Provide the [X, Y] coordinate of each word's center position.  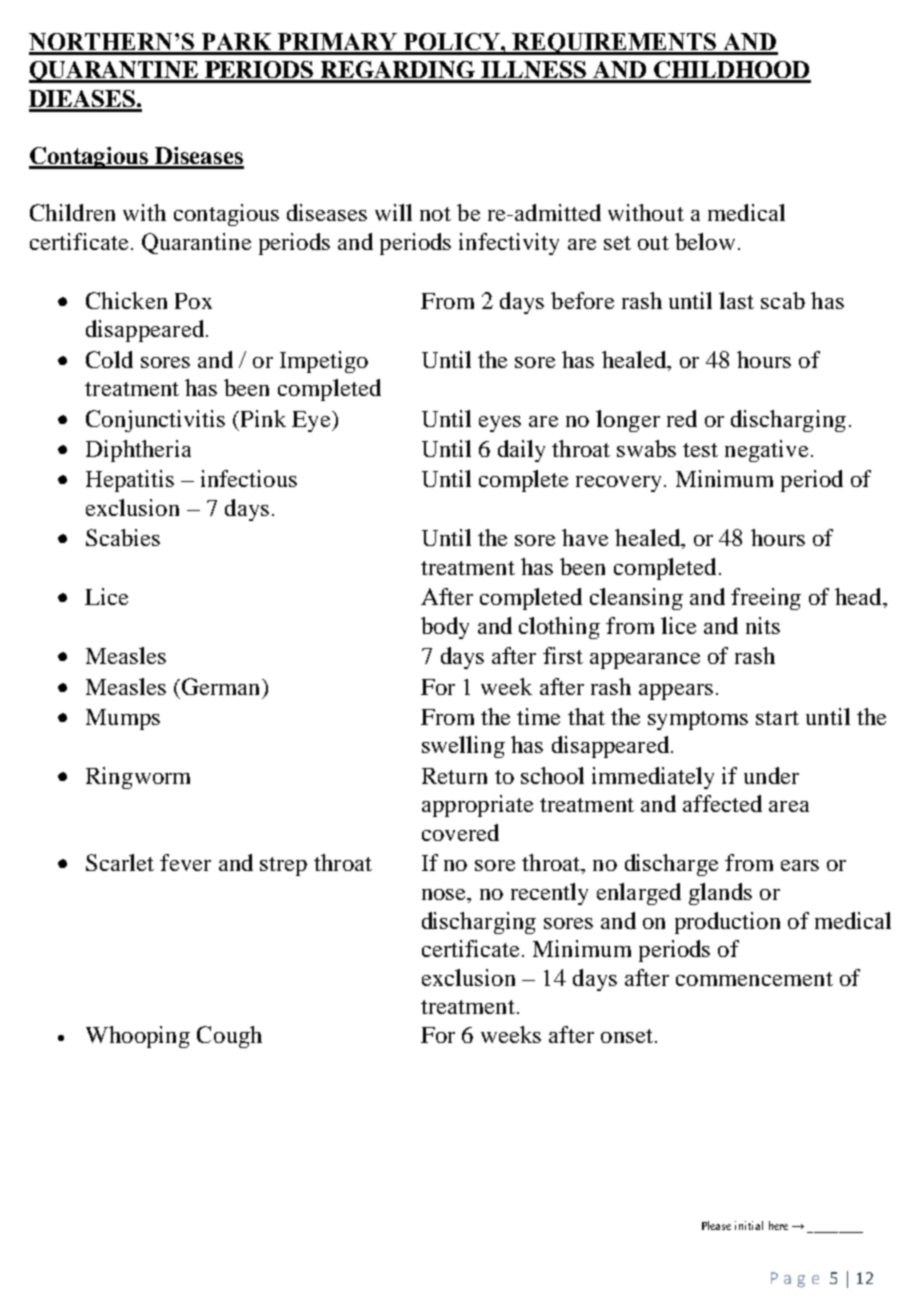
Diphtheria [138, 451]
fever [185, 862]
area [789, 806]
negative [766, 451]
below [705, 241]
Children [72, 212]
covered [460, 832]
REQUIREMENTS [615, 44]
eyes [500, 424]
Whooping [138, 1037]
